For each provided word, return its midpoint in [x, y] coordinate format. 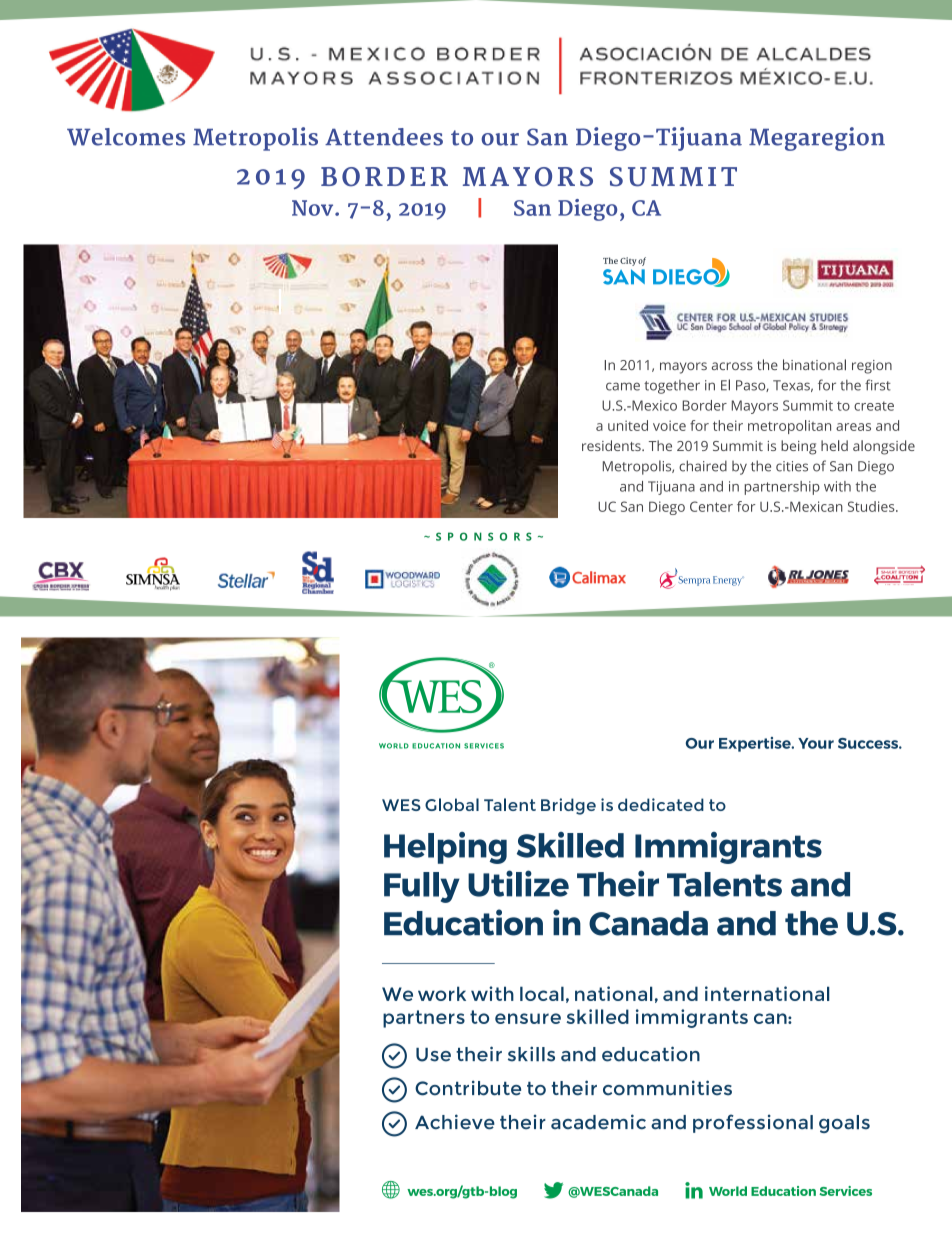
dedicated [661, 804]
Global [452, 804]
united [628, 425]
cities [792, 466]
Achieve [455, 1122]
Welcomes [126, 137]
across [732, 366]
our [500, 139]
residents [612, 445]
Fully [422, 887]
